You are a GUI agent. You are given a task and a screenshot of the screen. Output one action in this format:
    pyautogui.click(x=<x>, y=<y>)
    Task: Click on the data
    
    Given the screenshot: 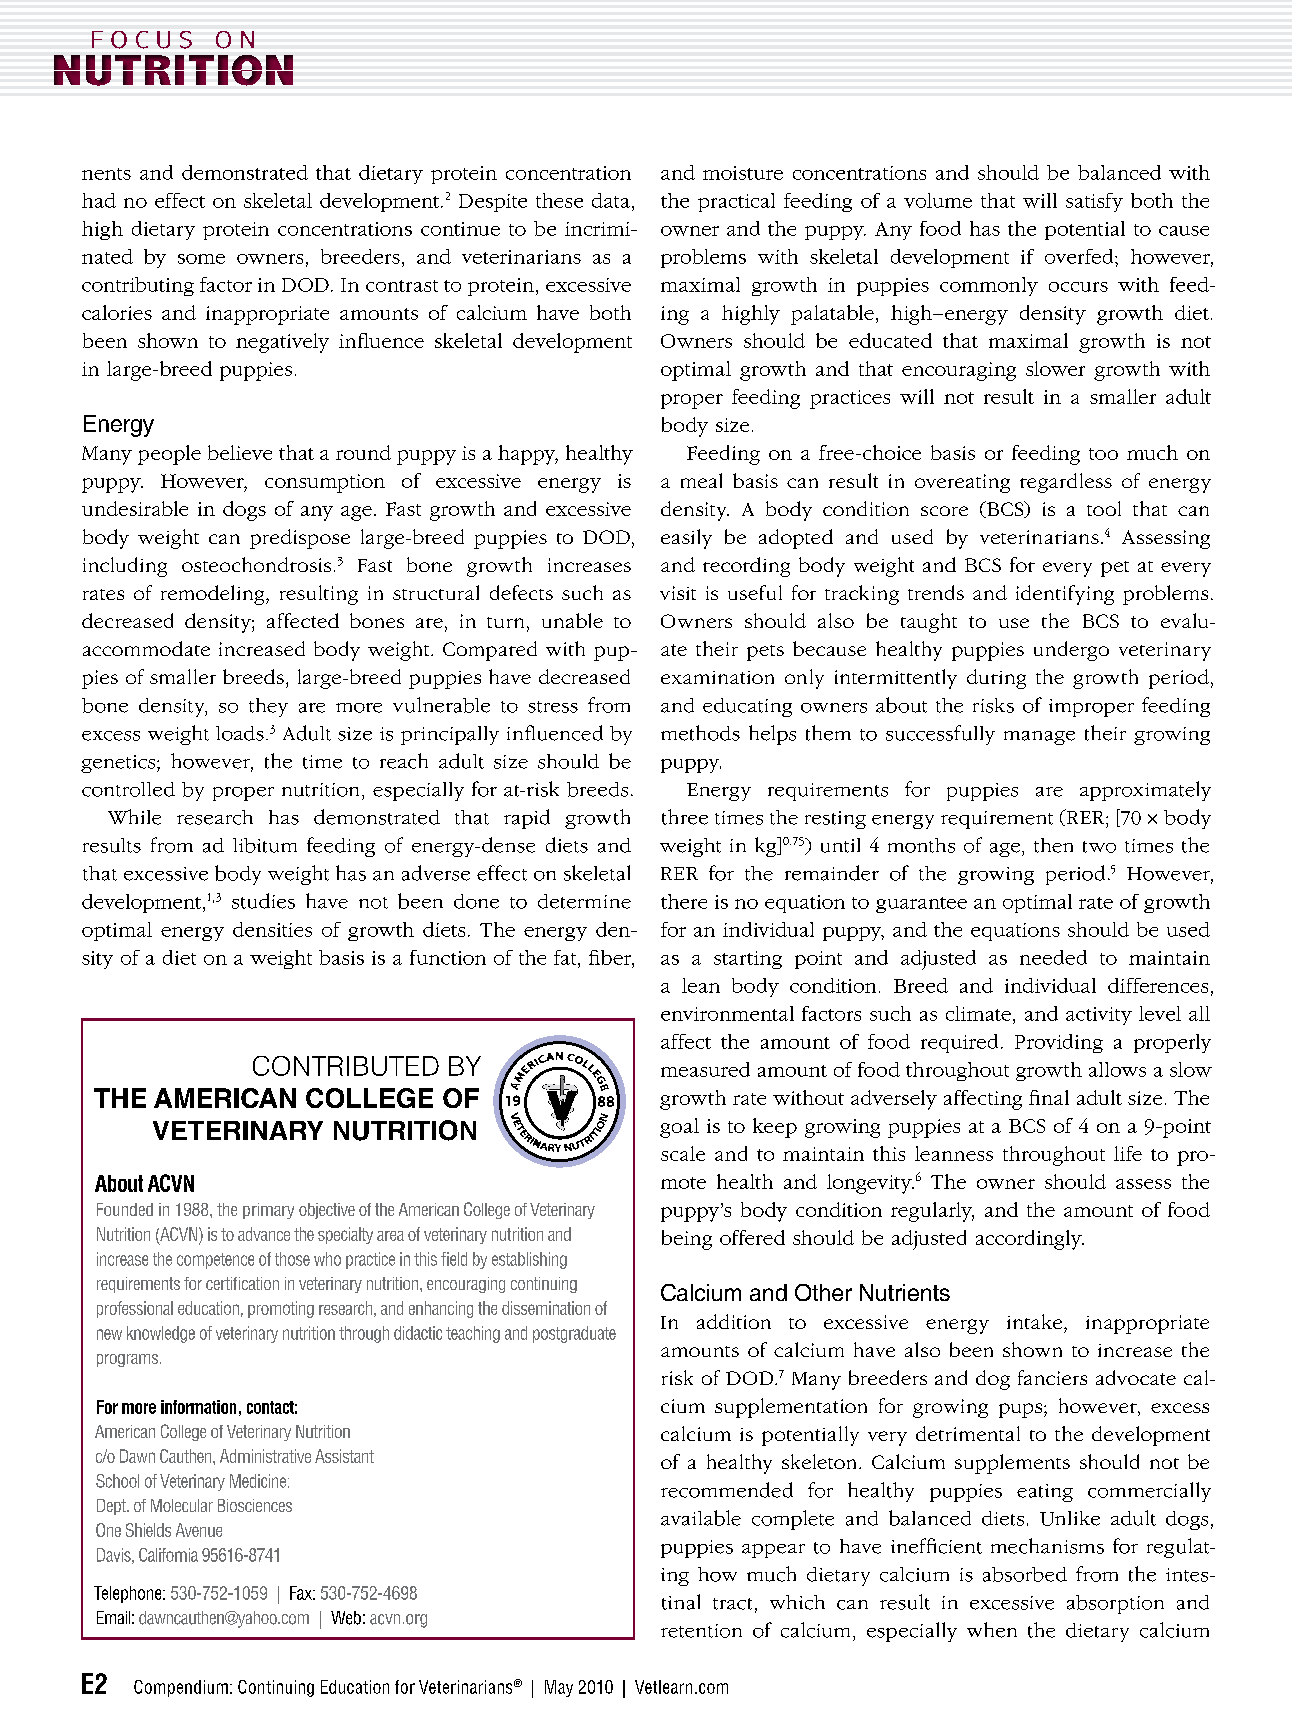 What is the action you would take?
    pyautogui.click(x=611, y=200)
